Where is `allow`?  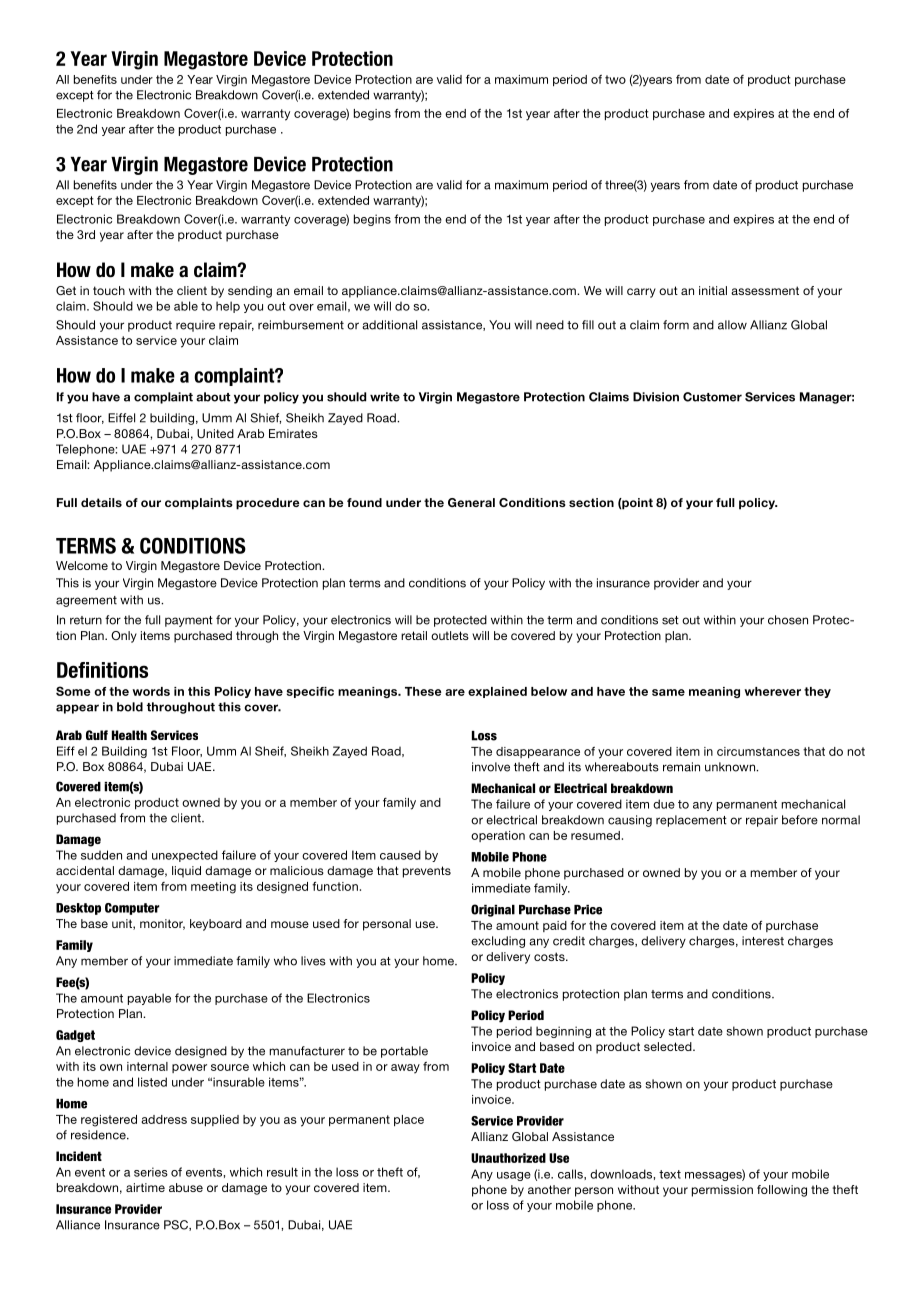 allow is located at coordinates (732, 325).
